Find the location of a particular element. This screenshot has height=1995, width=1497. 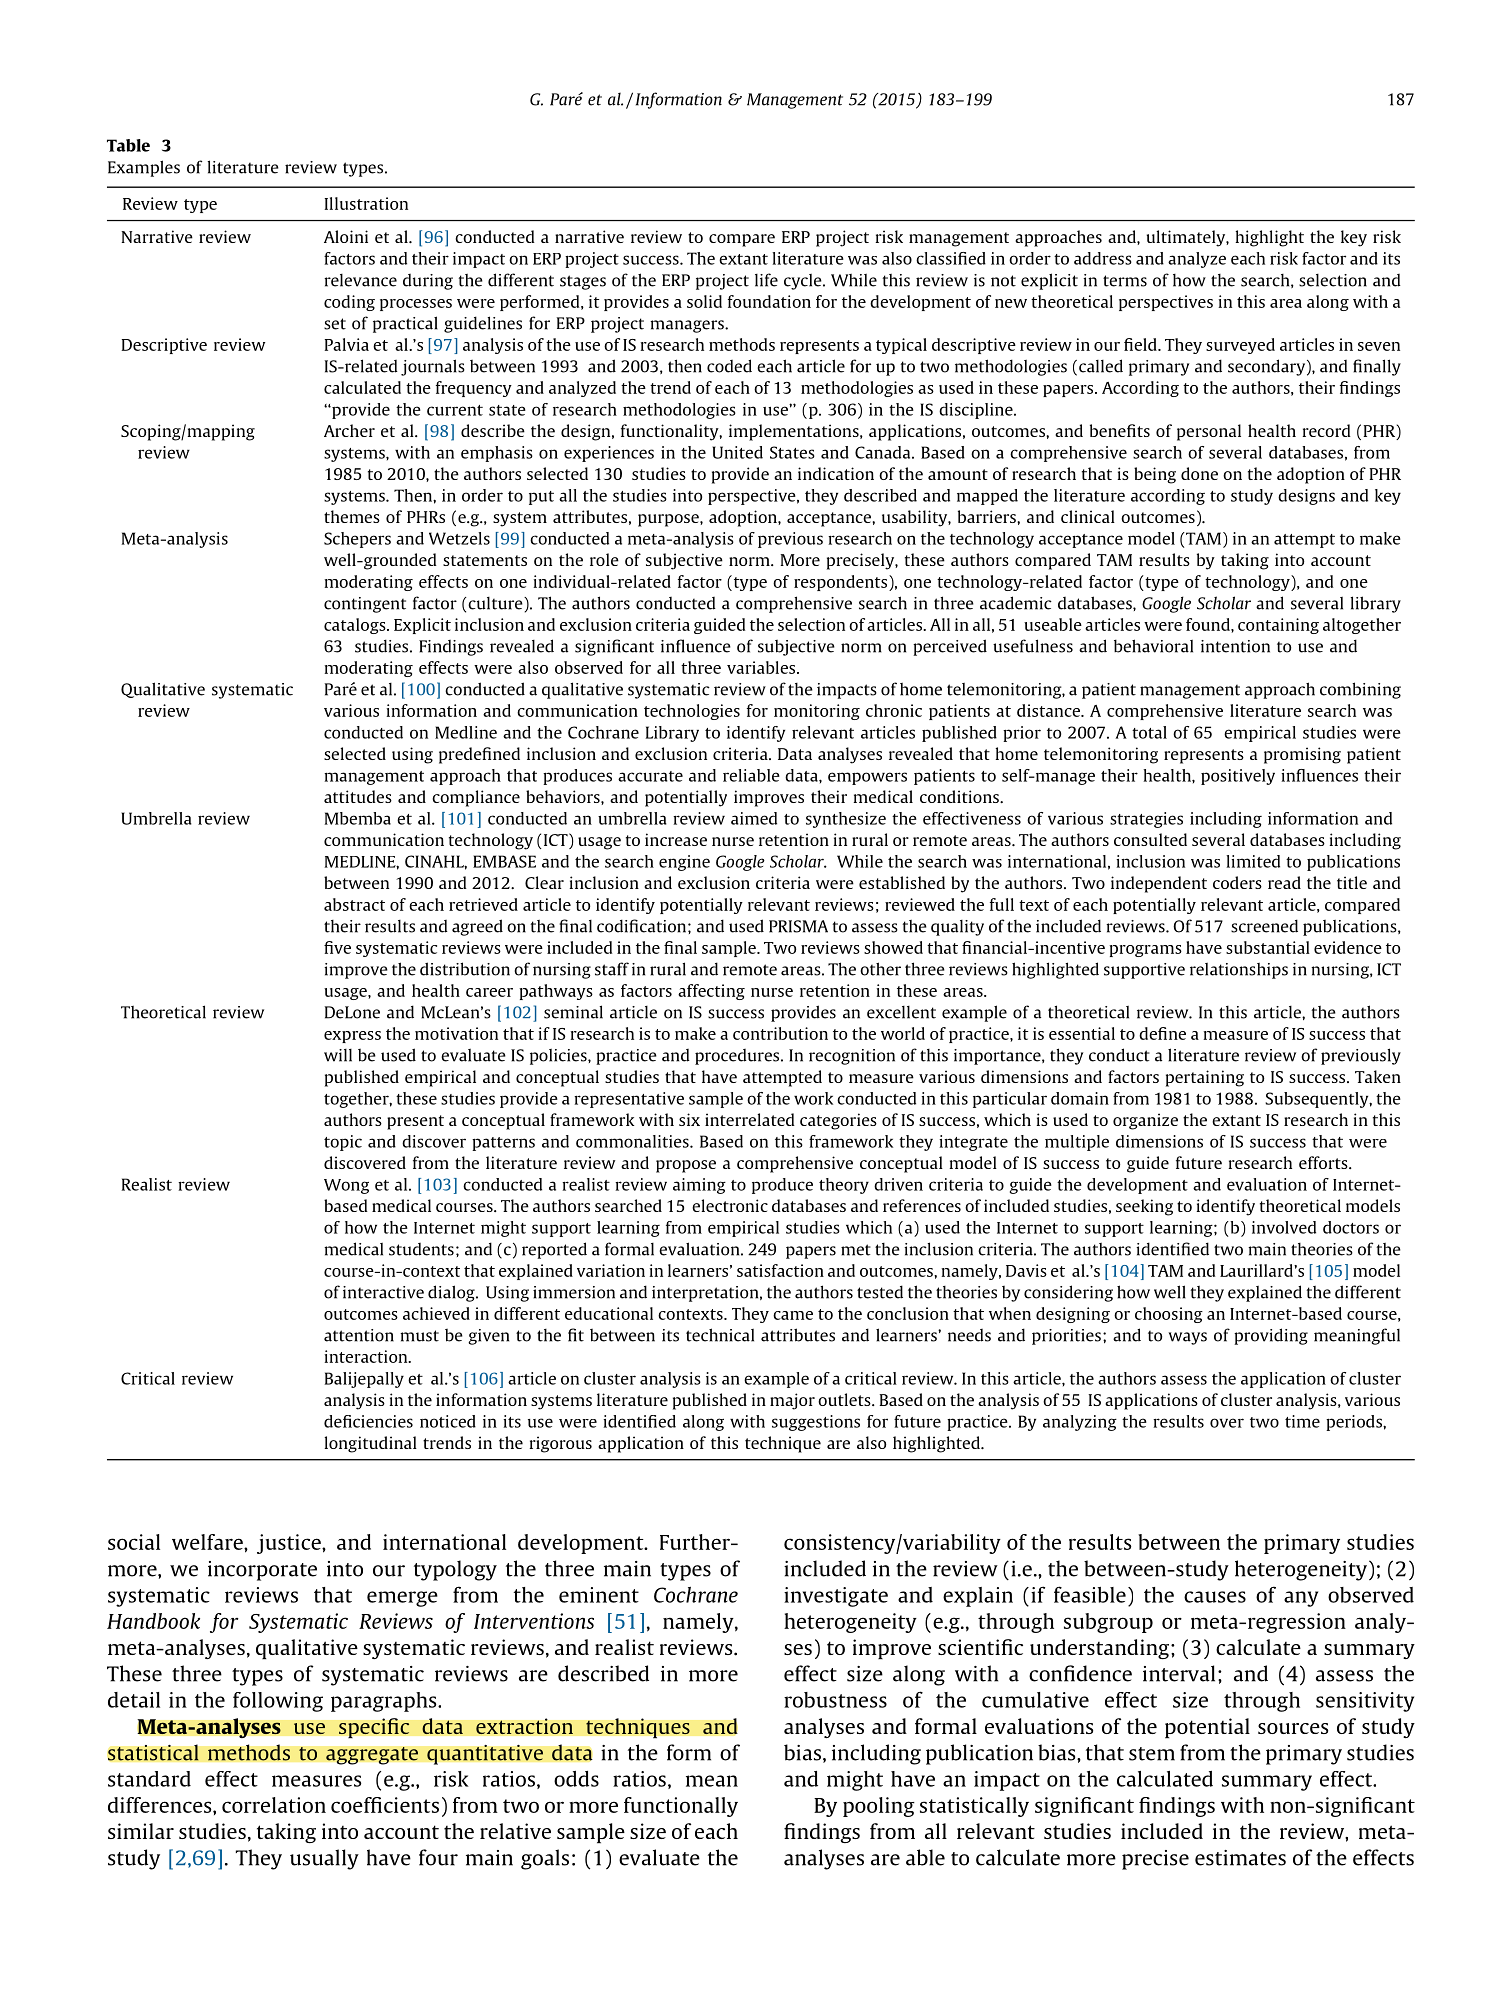

involved is located at coordinates (1284, 1227).
